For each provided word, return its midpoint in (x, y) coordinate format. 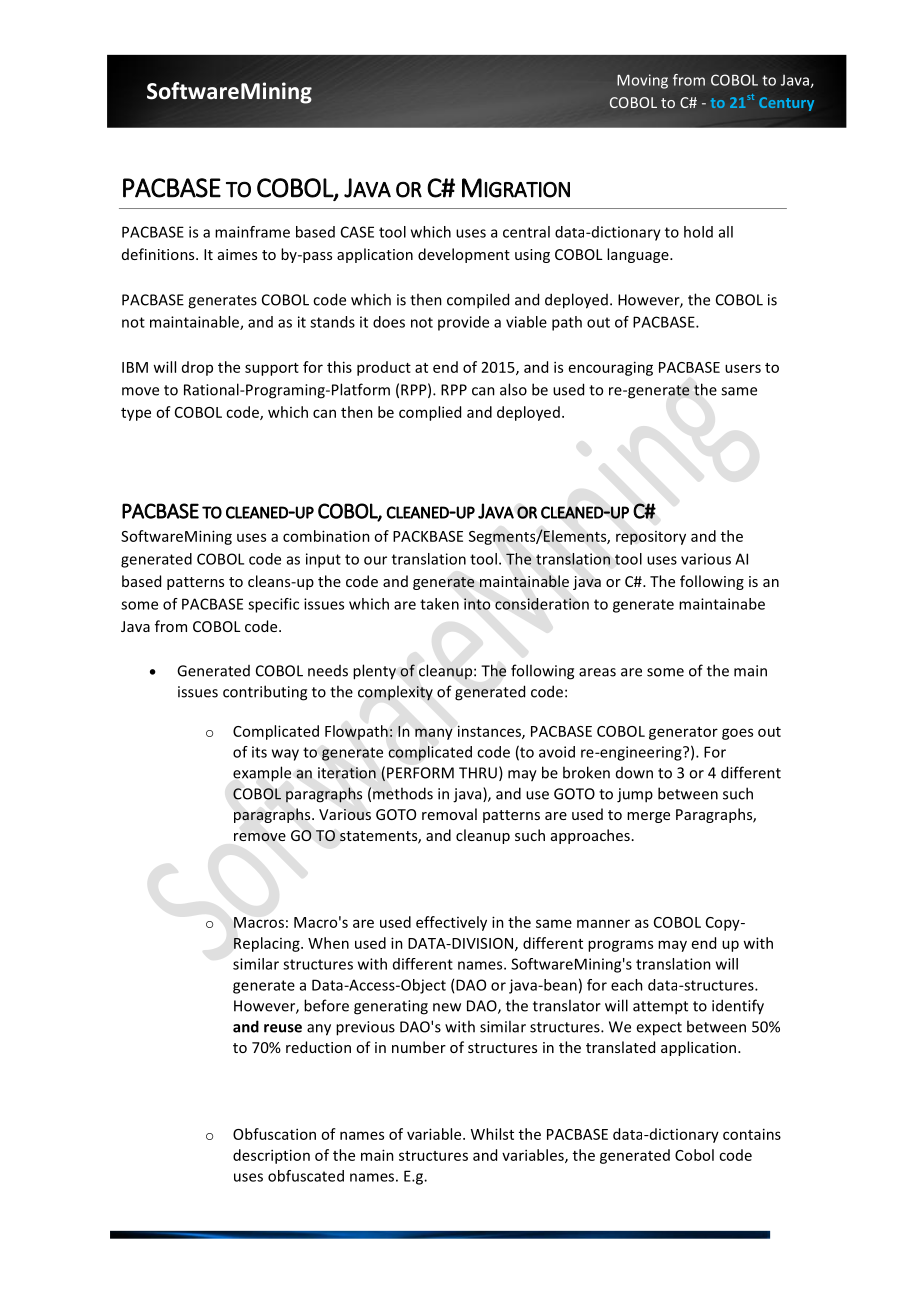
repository (651, 538)
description (271, 1156)
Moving (642, 81)
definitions (159, 254)
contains (752, 1134)
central (526, 232)
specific (273, 605)
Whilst (492, 1134)
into (477, 604)
